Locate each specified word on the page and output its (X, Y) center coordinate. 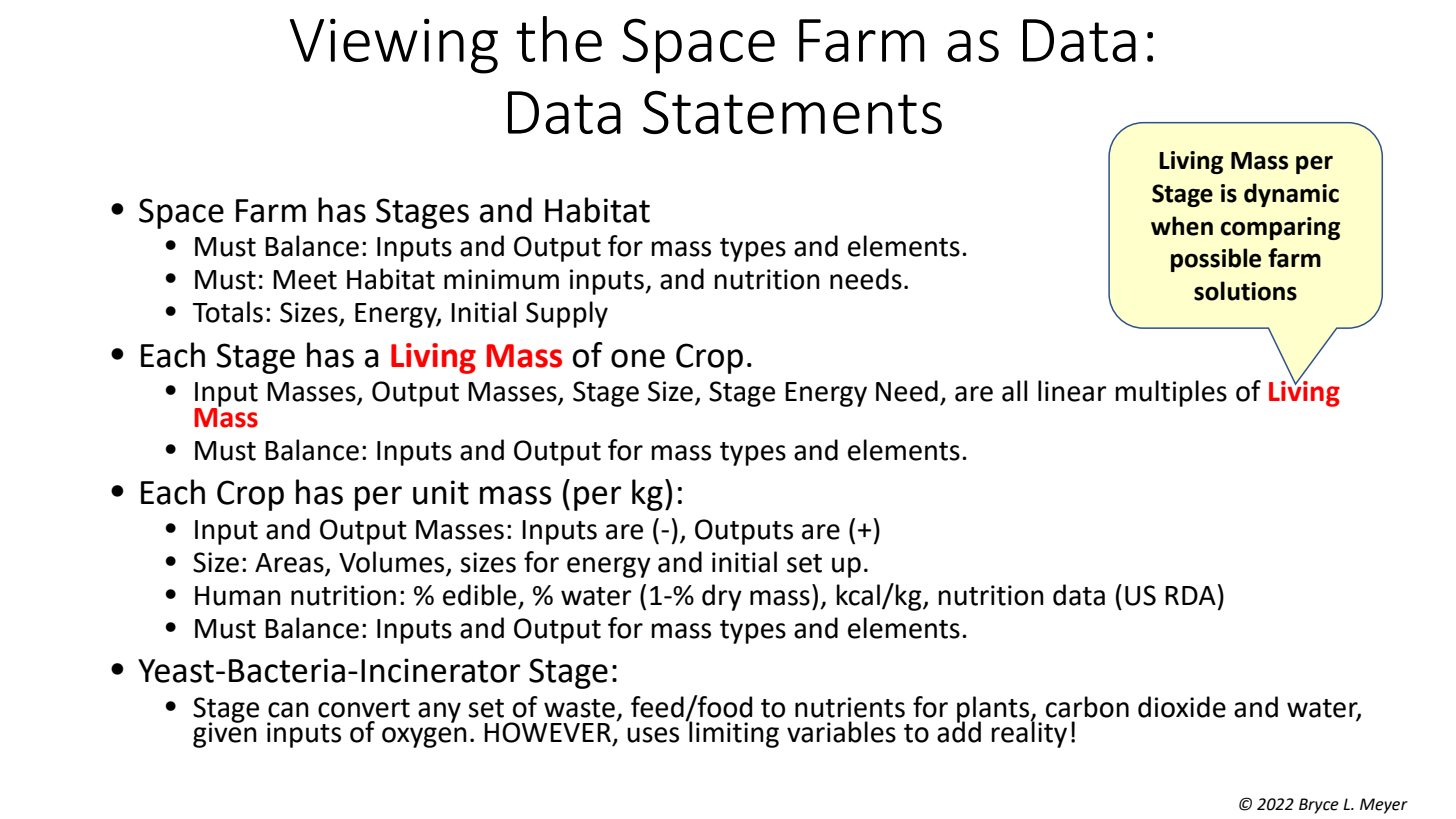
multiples (1171, 393)
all (1014, 391)
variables (841, 732)
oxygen (424, 737)
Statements (792, 112)
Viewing (394, 46)
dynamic (1291, 195)
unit (441, 492)
